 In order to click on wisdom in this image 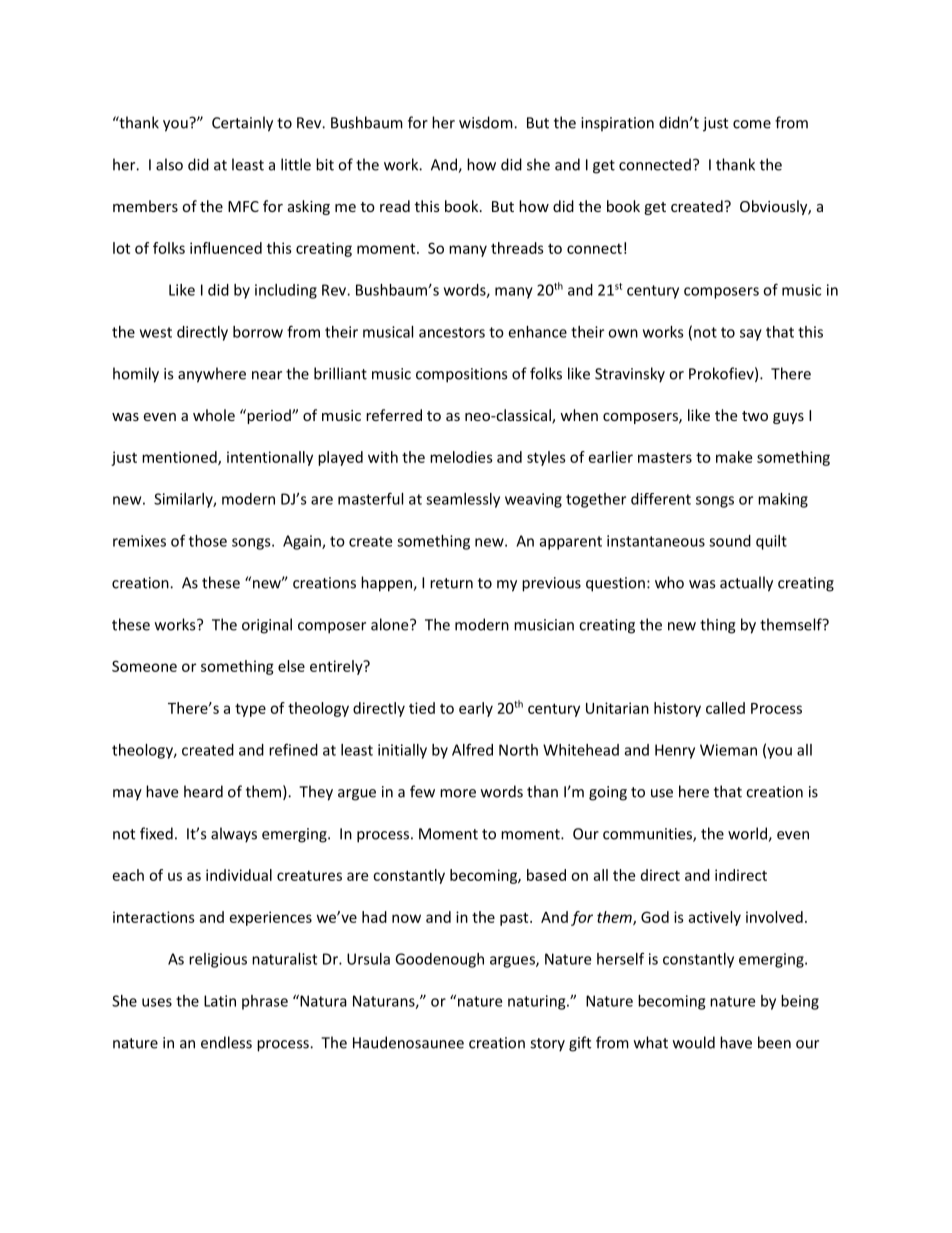, I will do `click(487, 122)`.
